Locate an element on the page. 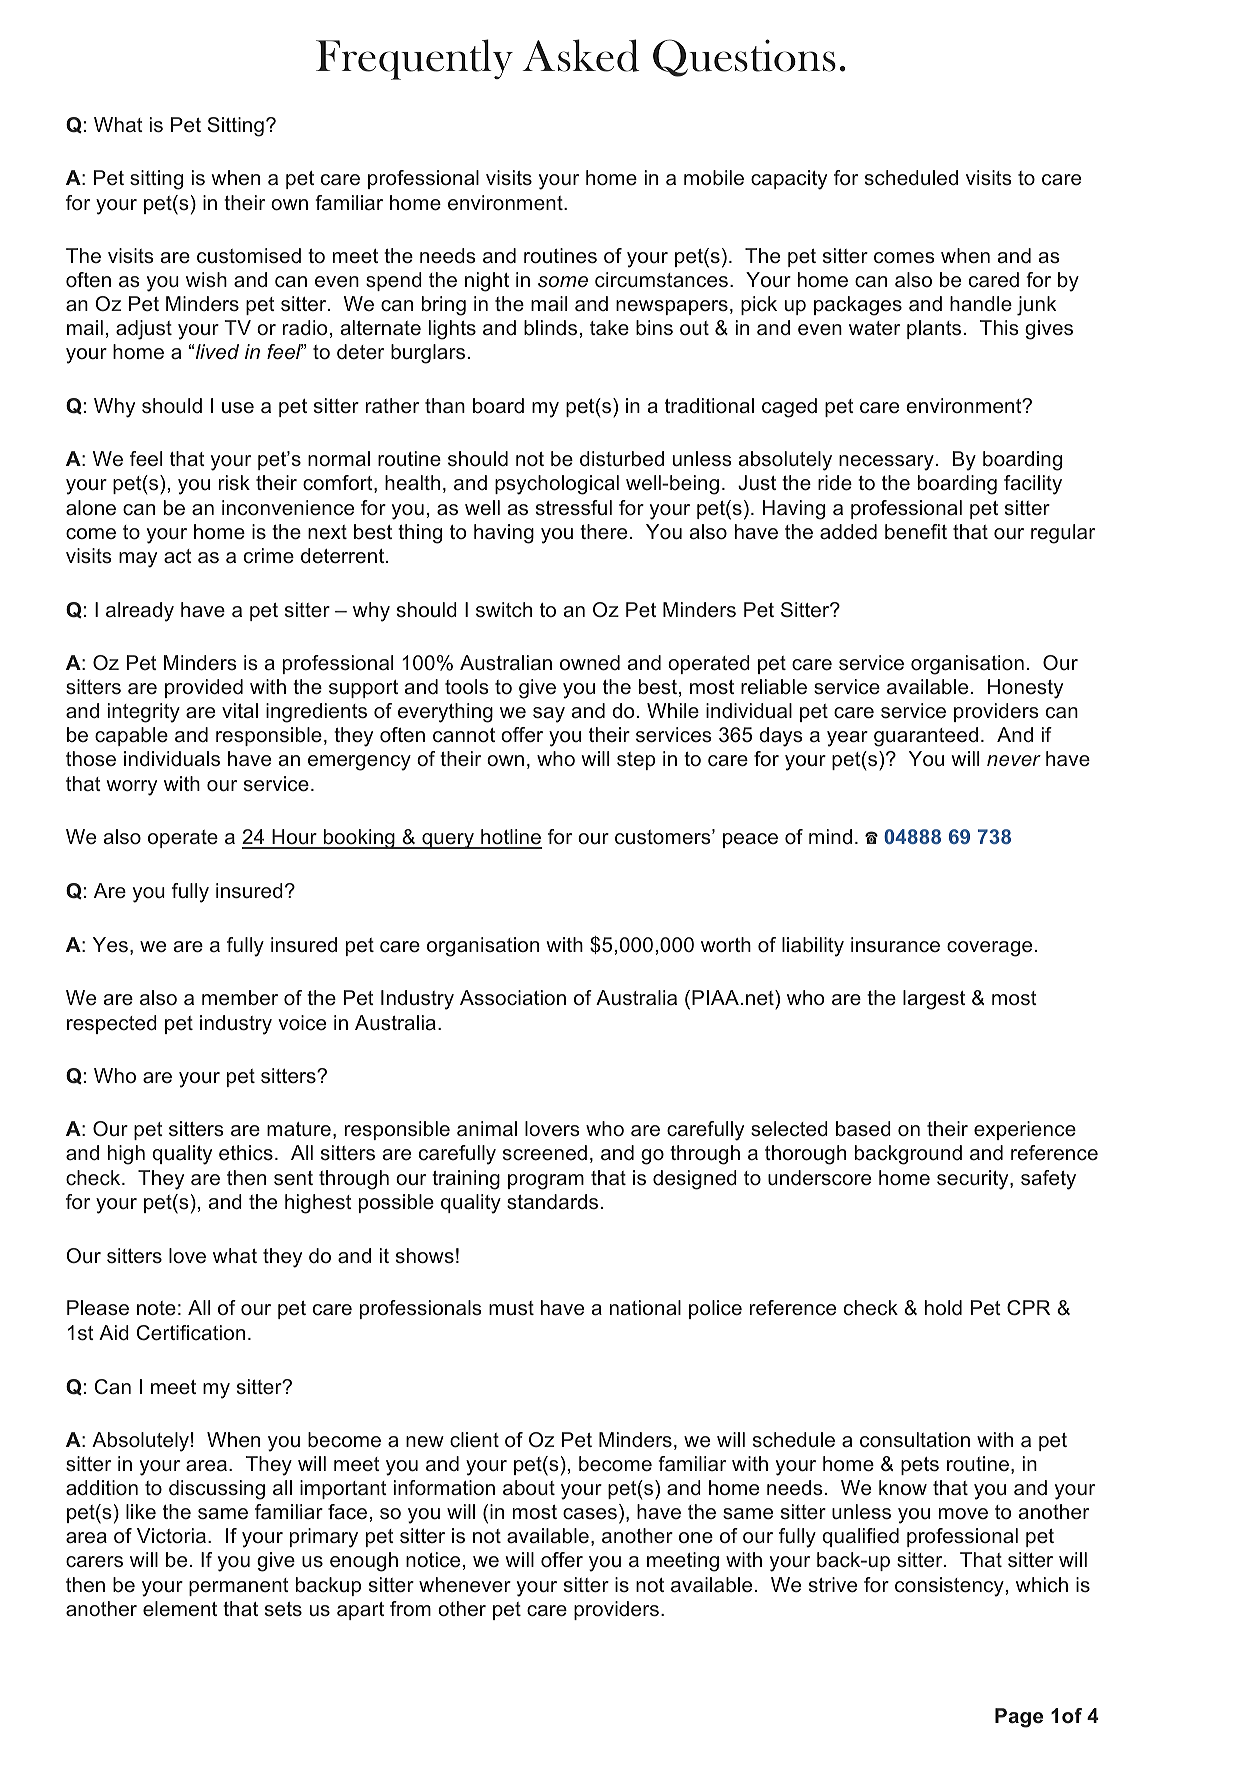 The width and height of the document is (1250, 1767). hold is located at coordinates (943, 1307).
